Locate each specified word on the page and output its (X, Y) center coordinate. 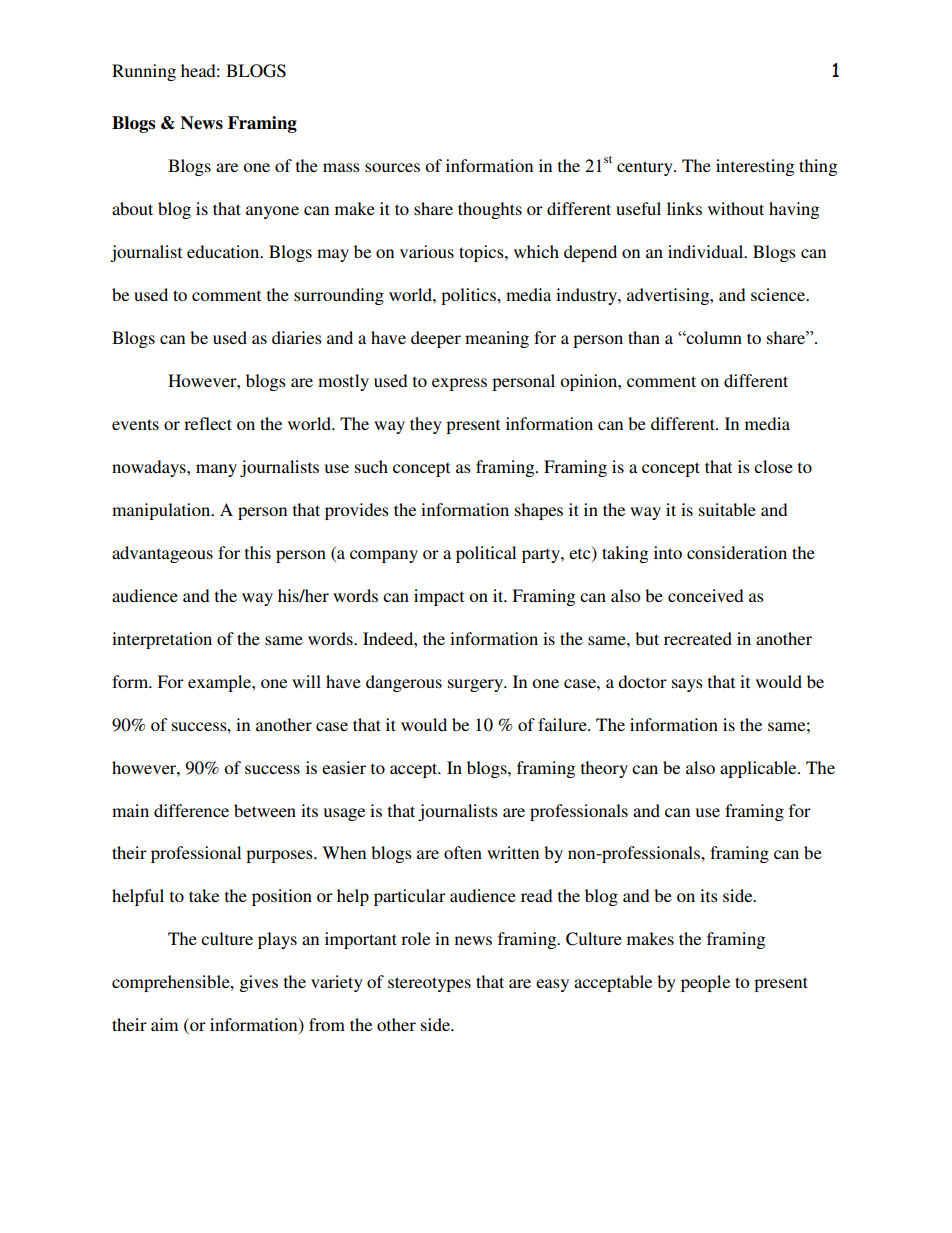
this (258, 552)
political (486, 554)
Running (144, 72)
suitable (727, 509)
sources (392, 167)
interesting (755, 167)
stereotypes (429, 984)
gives (259, 983)
